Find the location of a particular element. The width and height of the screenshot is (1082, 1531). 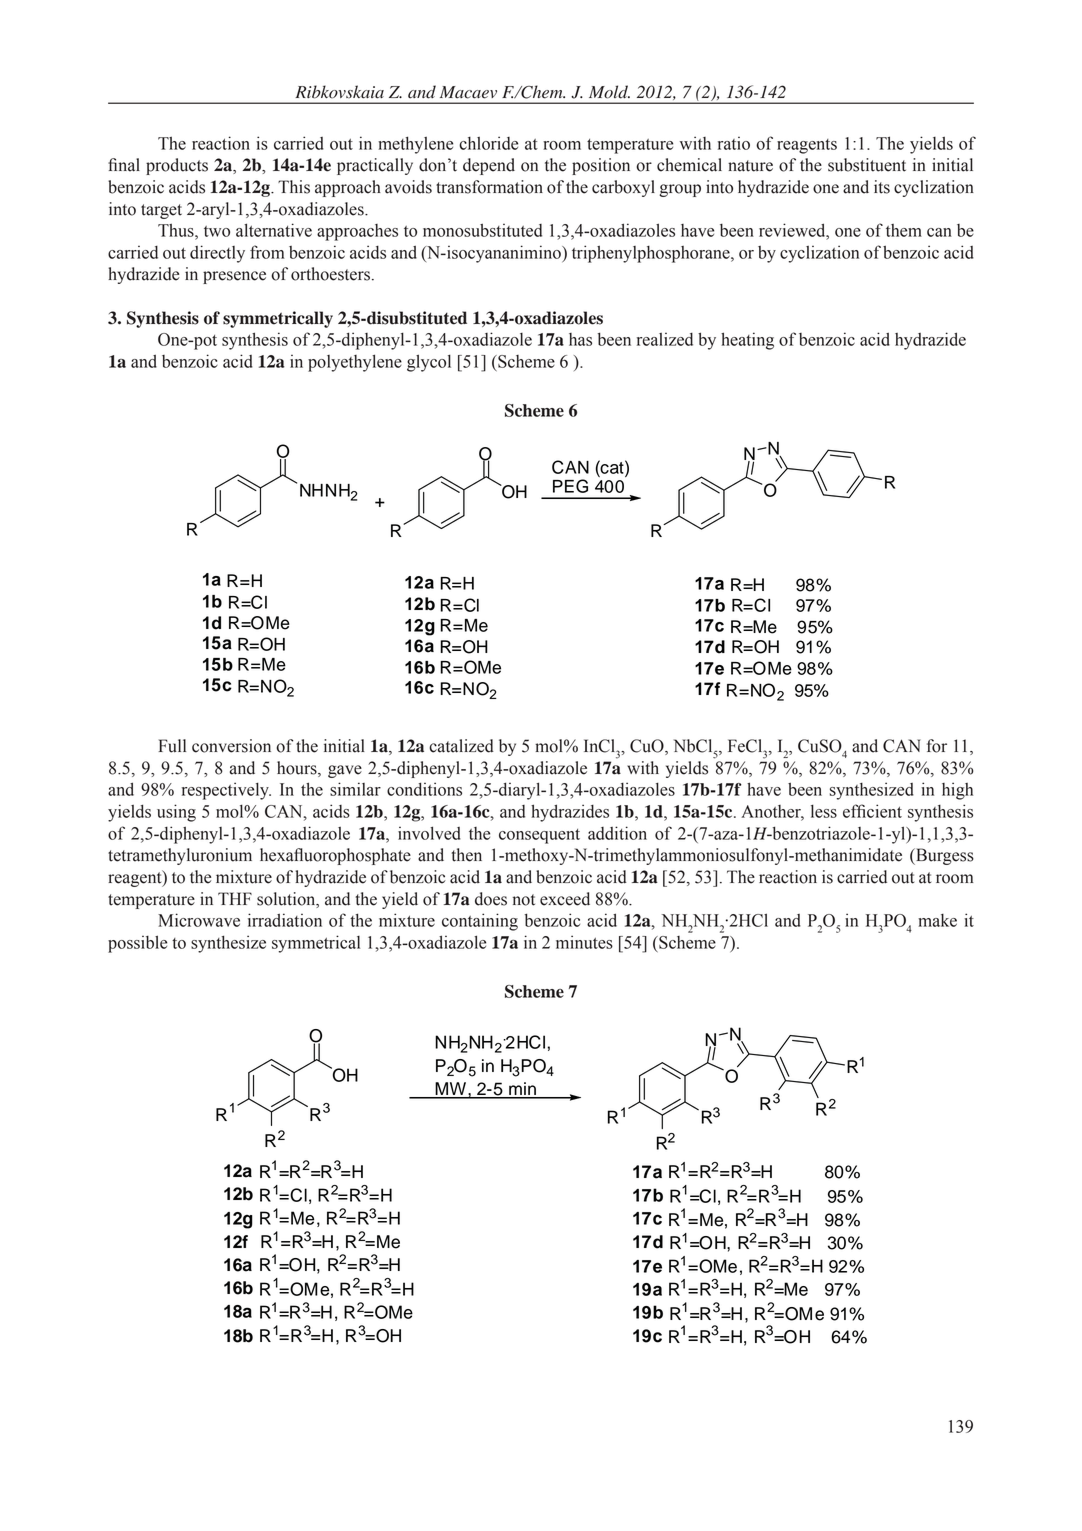

polyethylene is located at coordinates (355, 363).
